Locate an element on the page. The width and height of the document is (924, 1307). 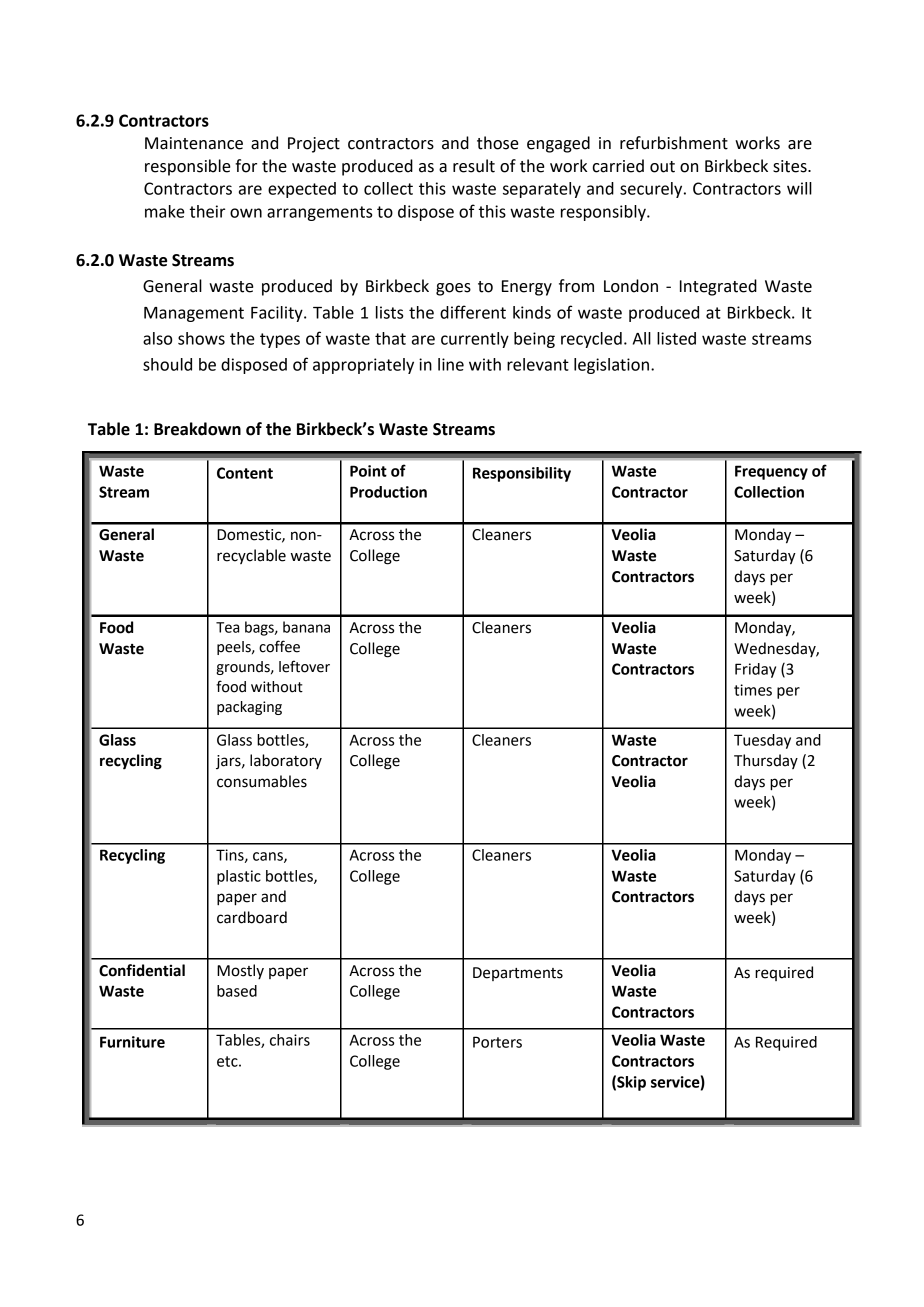
Tea is located at coordinates (227, 627).
